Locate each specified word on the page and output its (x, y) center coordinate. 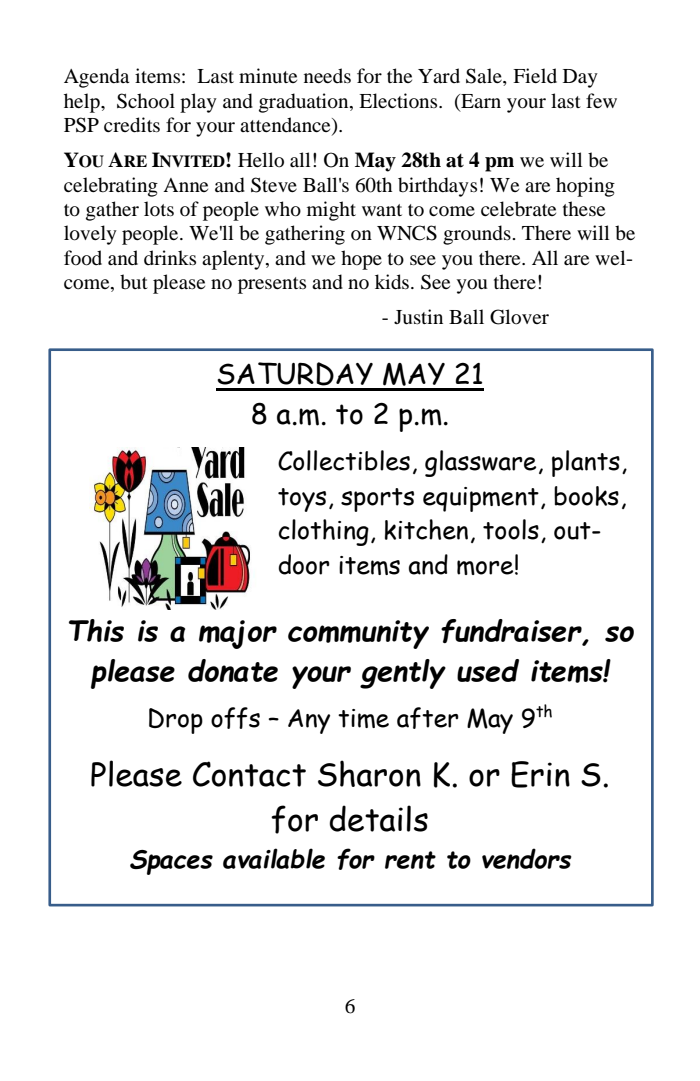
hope (361, 260)
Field (535, 75)
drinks (170, 257)
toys (302, 500)
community (358, 634)
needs (327, 75)
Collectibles (344, 460)
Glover (519, 317)
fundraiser (512, 632)
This (96, 630)
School (146, 101)
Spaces (171, 862)
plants (586, 463)
